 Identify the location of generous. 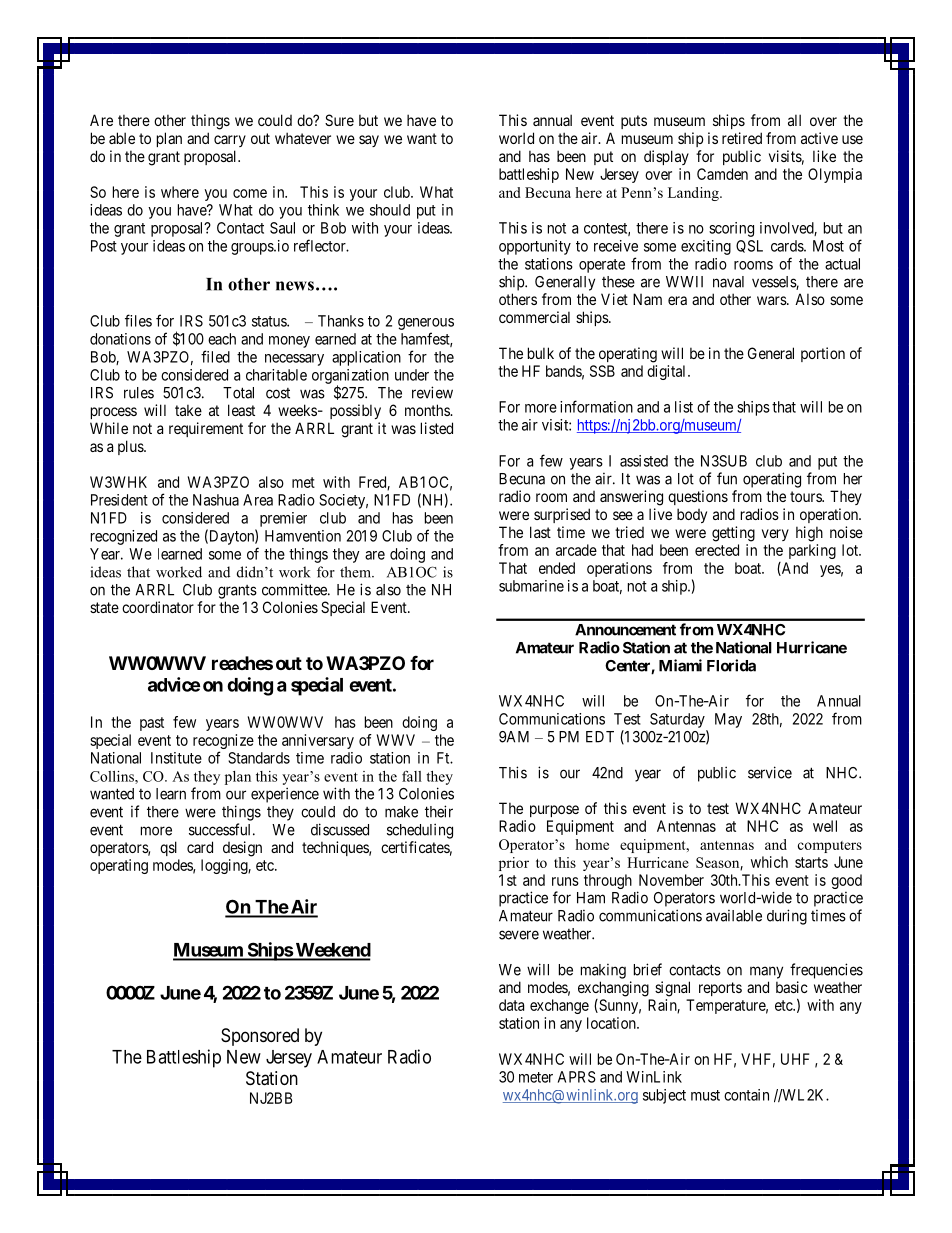
(426, 324).
